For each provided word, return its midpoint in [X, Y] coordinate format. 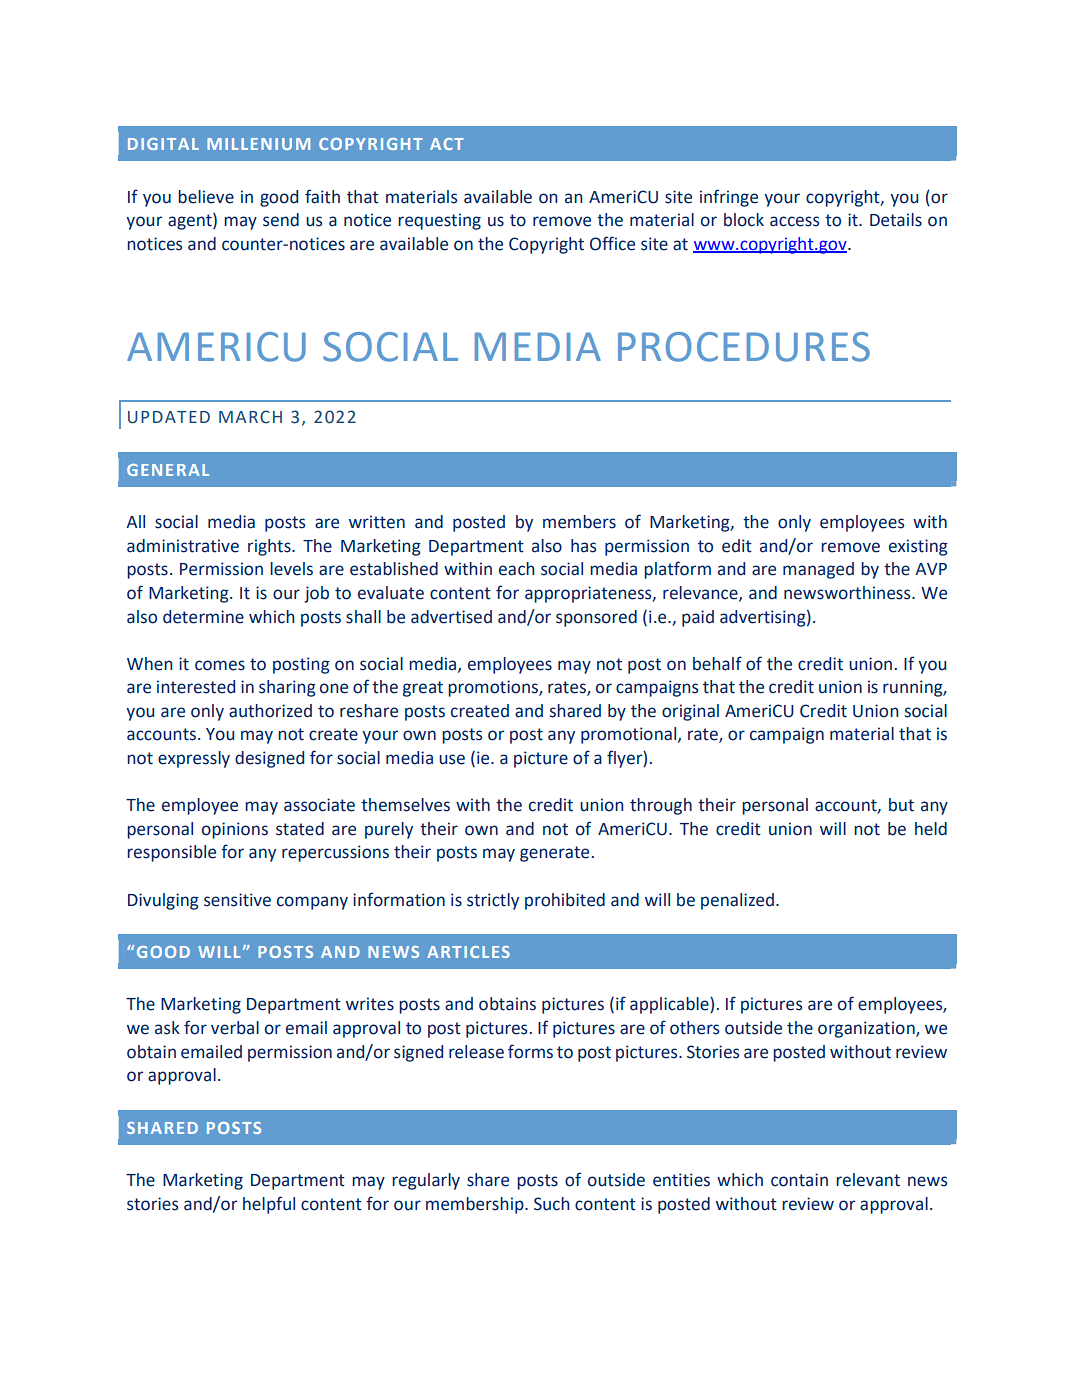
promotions [494, 688]
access [794, 221]
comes [220, 665]
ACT [447, 144]
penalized [737, 901]
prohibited [565, 901]
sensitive [237, 900]
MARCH [250, 417]
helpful [269, 1205]
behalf [717, 663]
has [583, 546]
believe [206, 197]
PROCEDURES [744, 347]
